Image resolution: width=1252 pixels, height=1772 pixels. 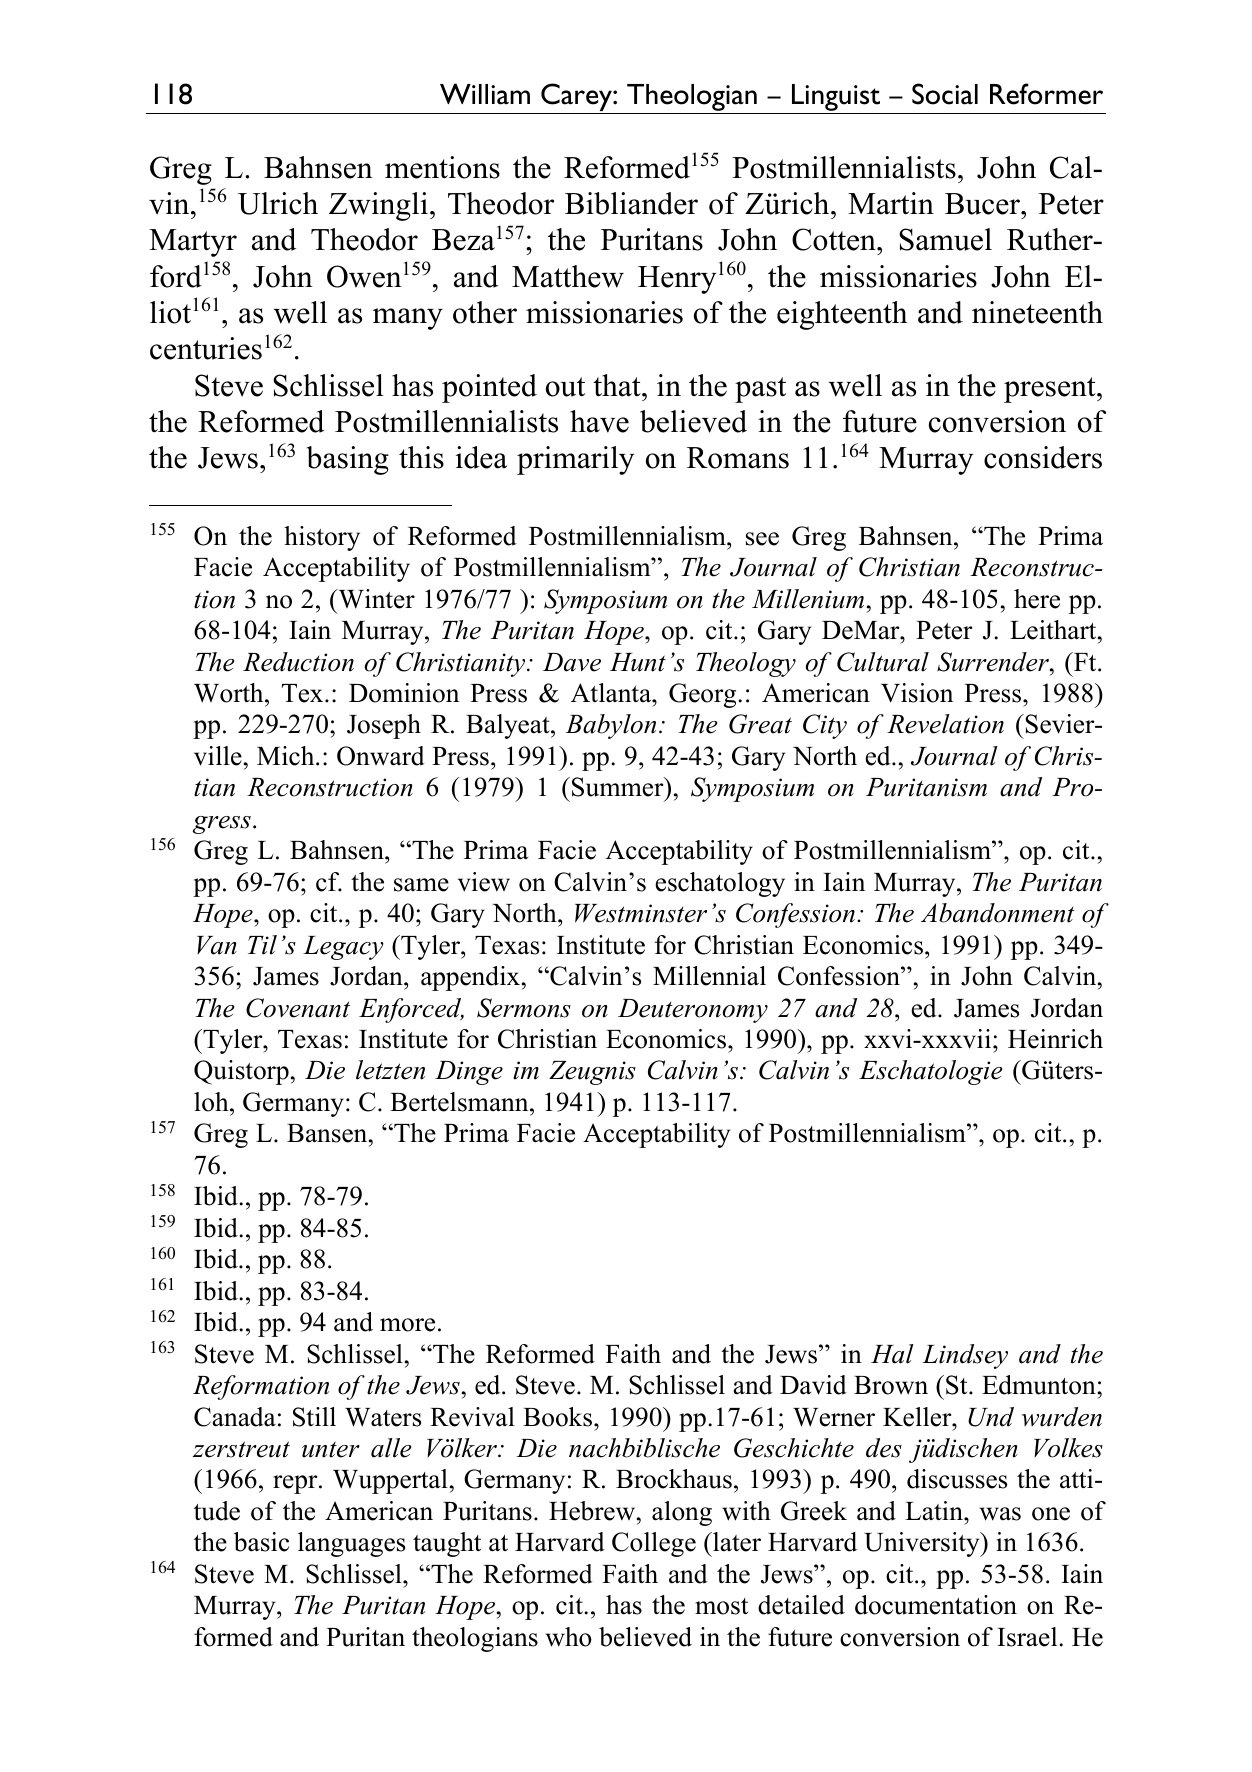 I want to click on Social, so click(x=945, y=94).
